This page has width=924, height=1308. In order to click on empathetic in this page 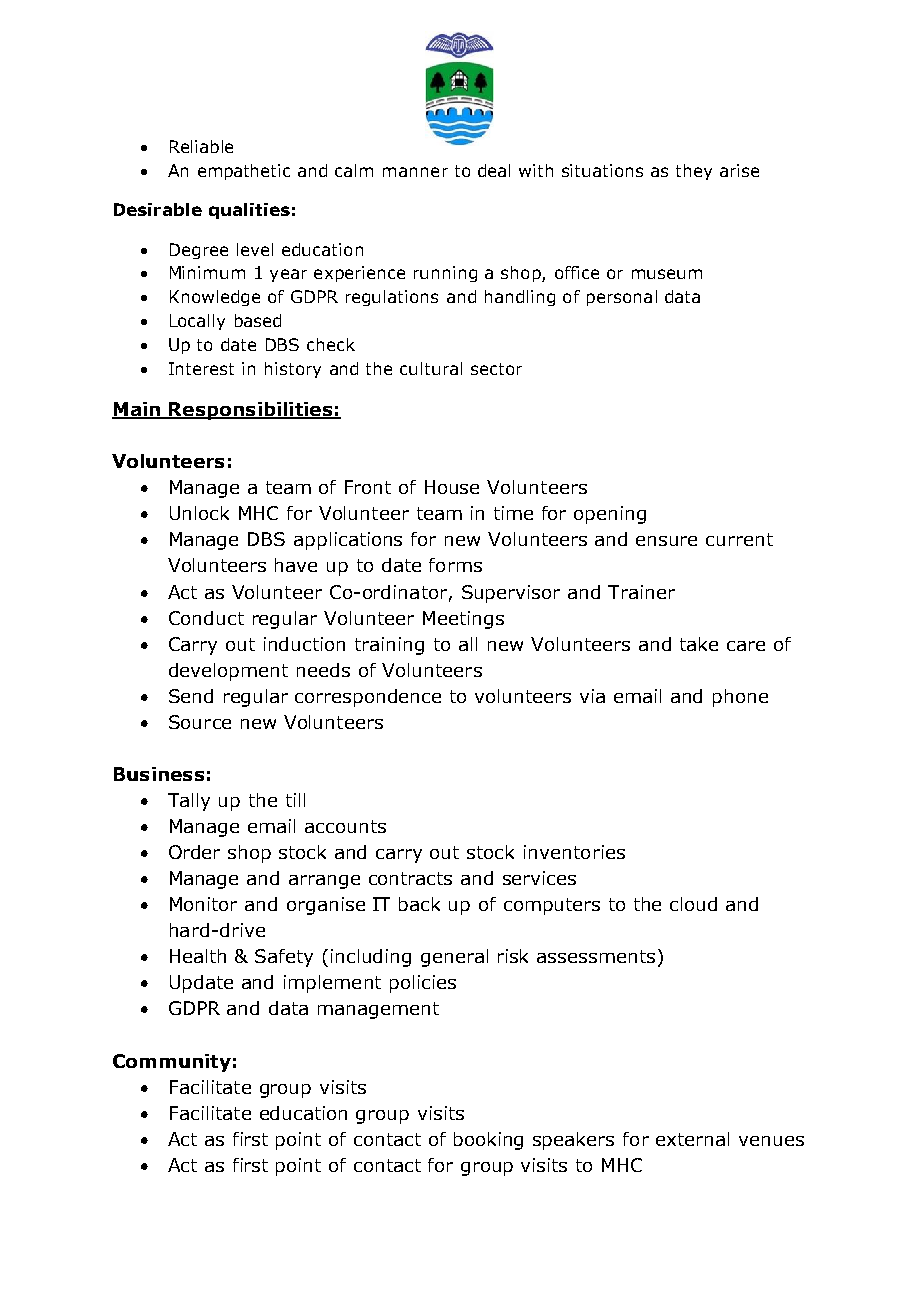, I will do `click(244, 172)`.
